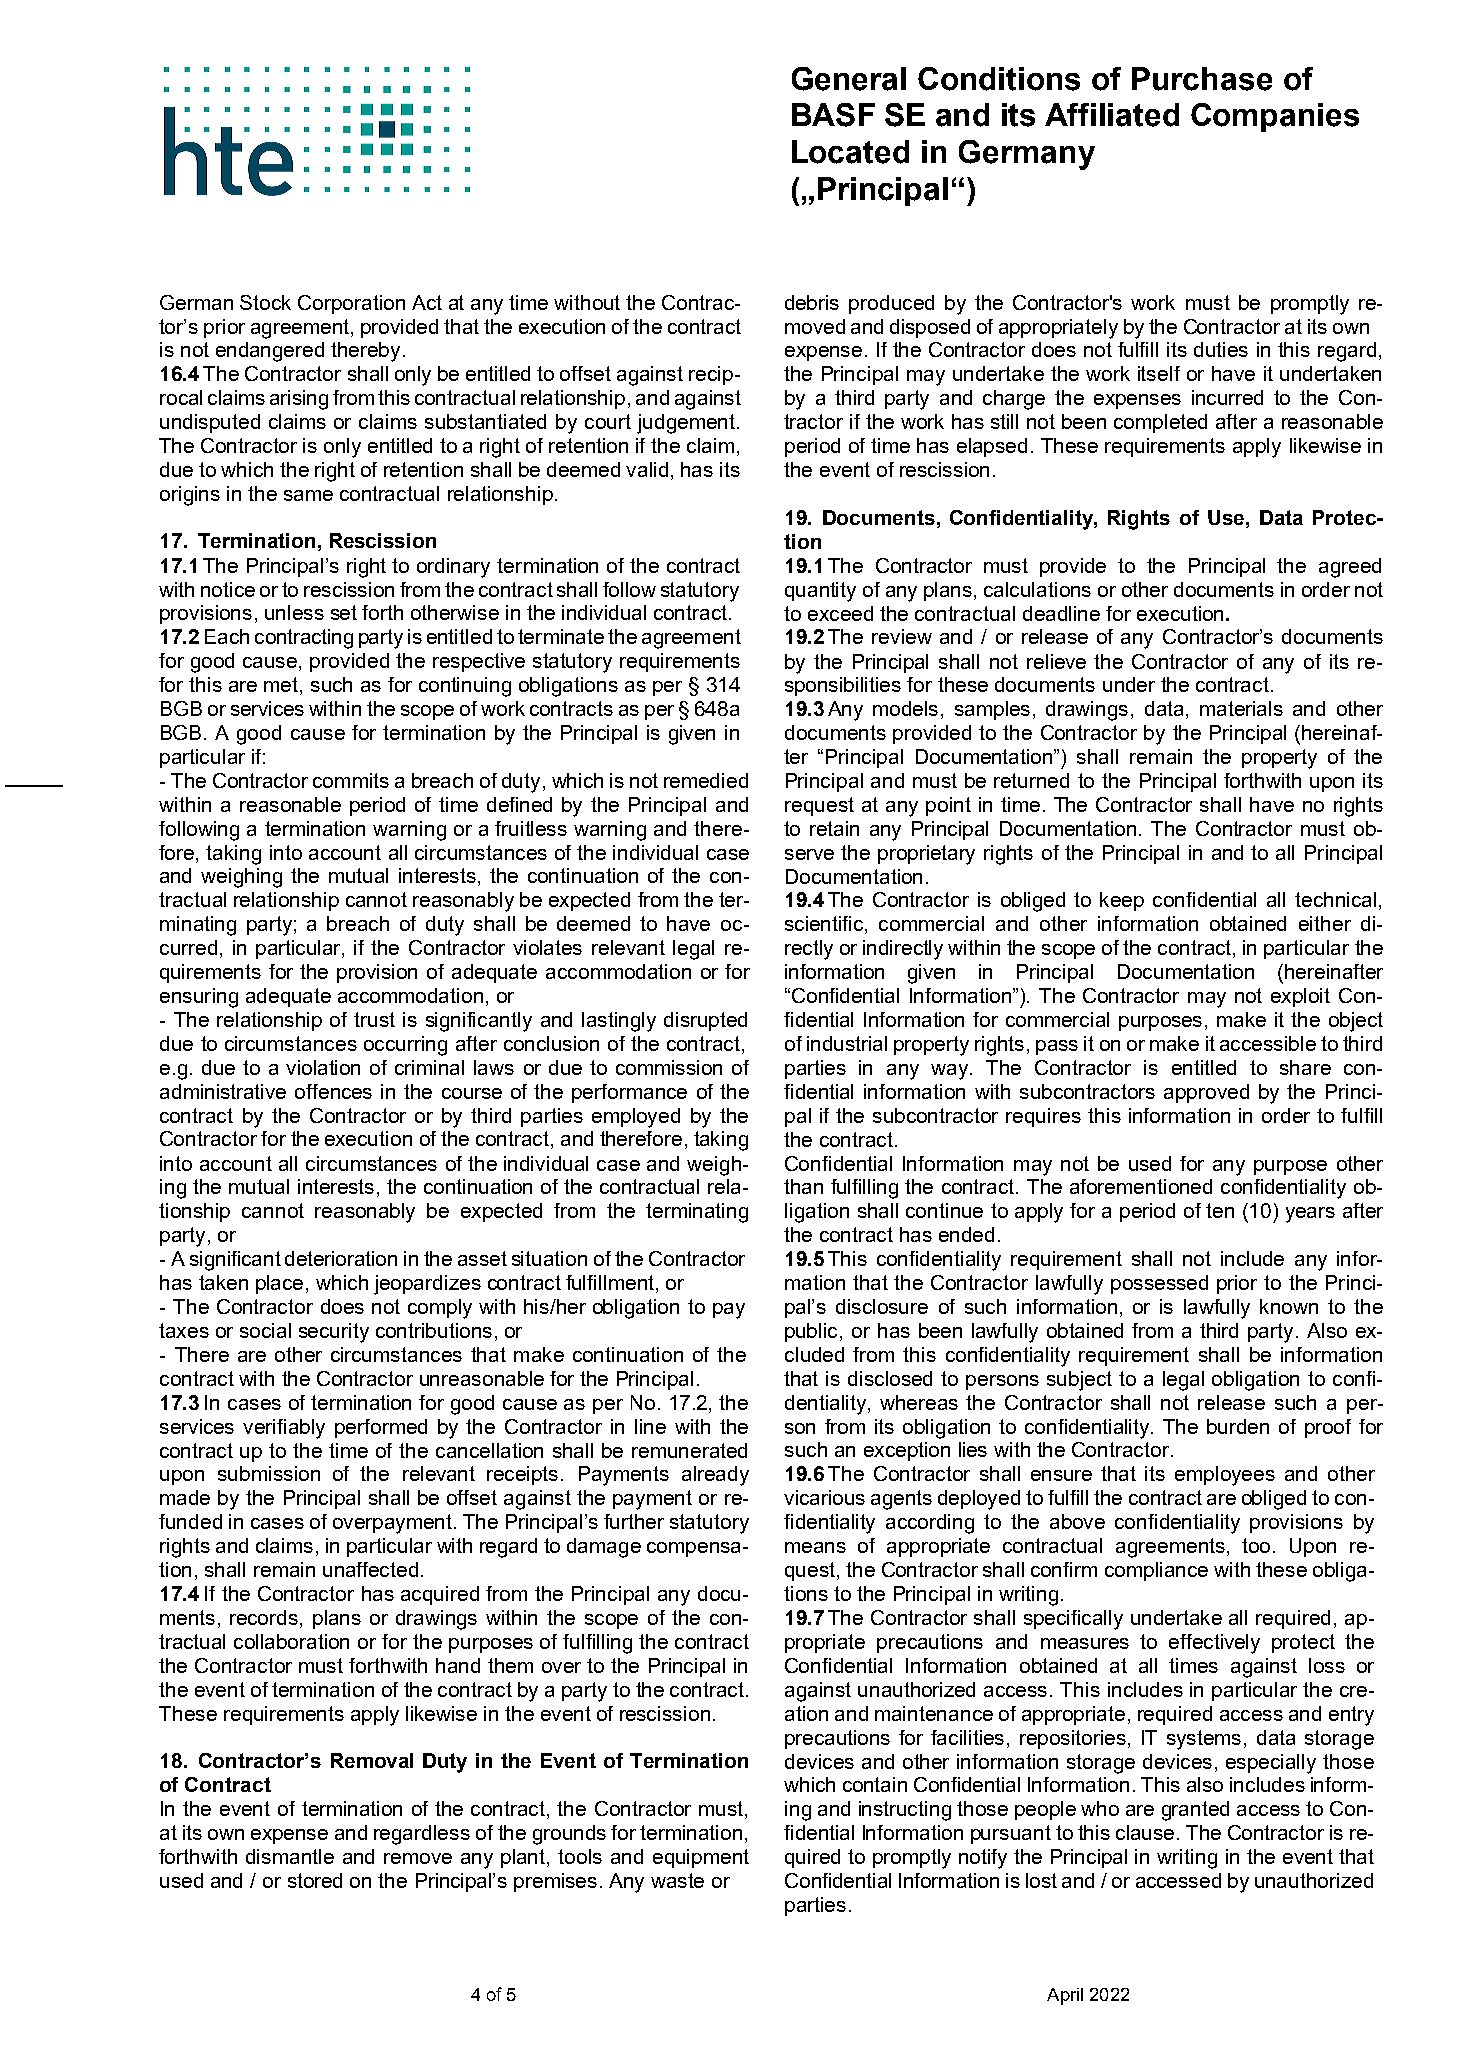  Describe the element at coordinates (374, 1019) in the screenshot. I see `trust` at that location.
